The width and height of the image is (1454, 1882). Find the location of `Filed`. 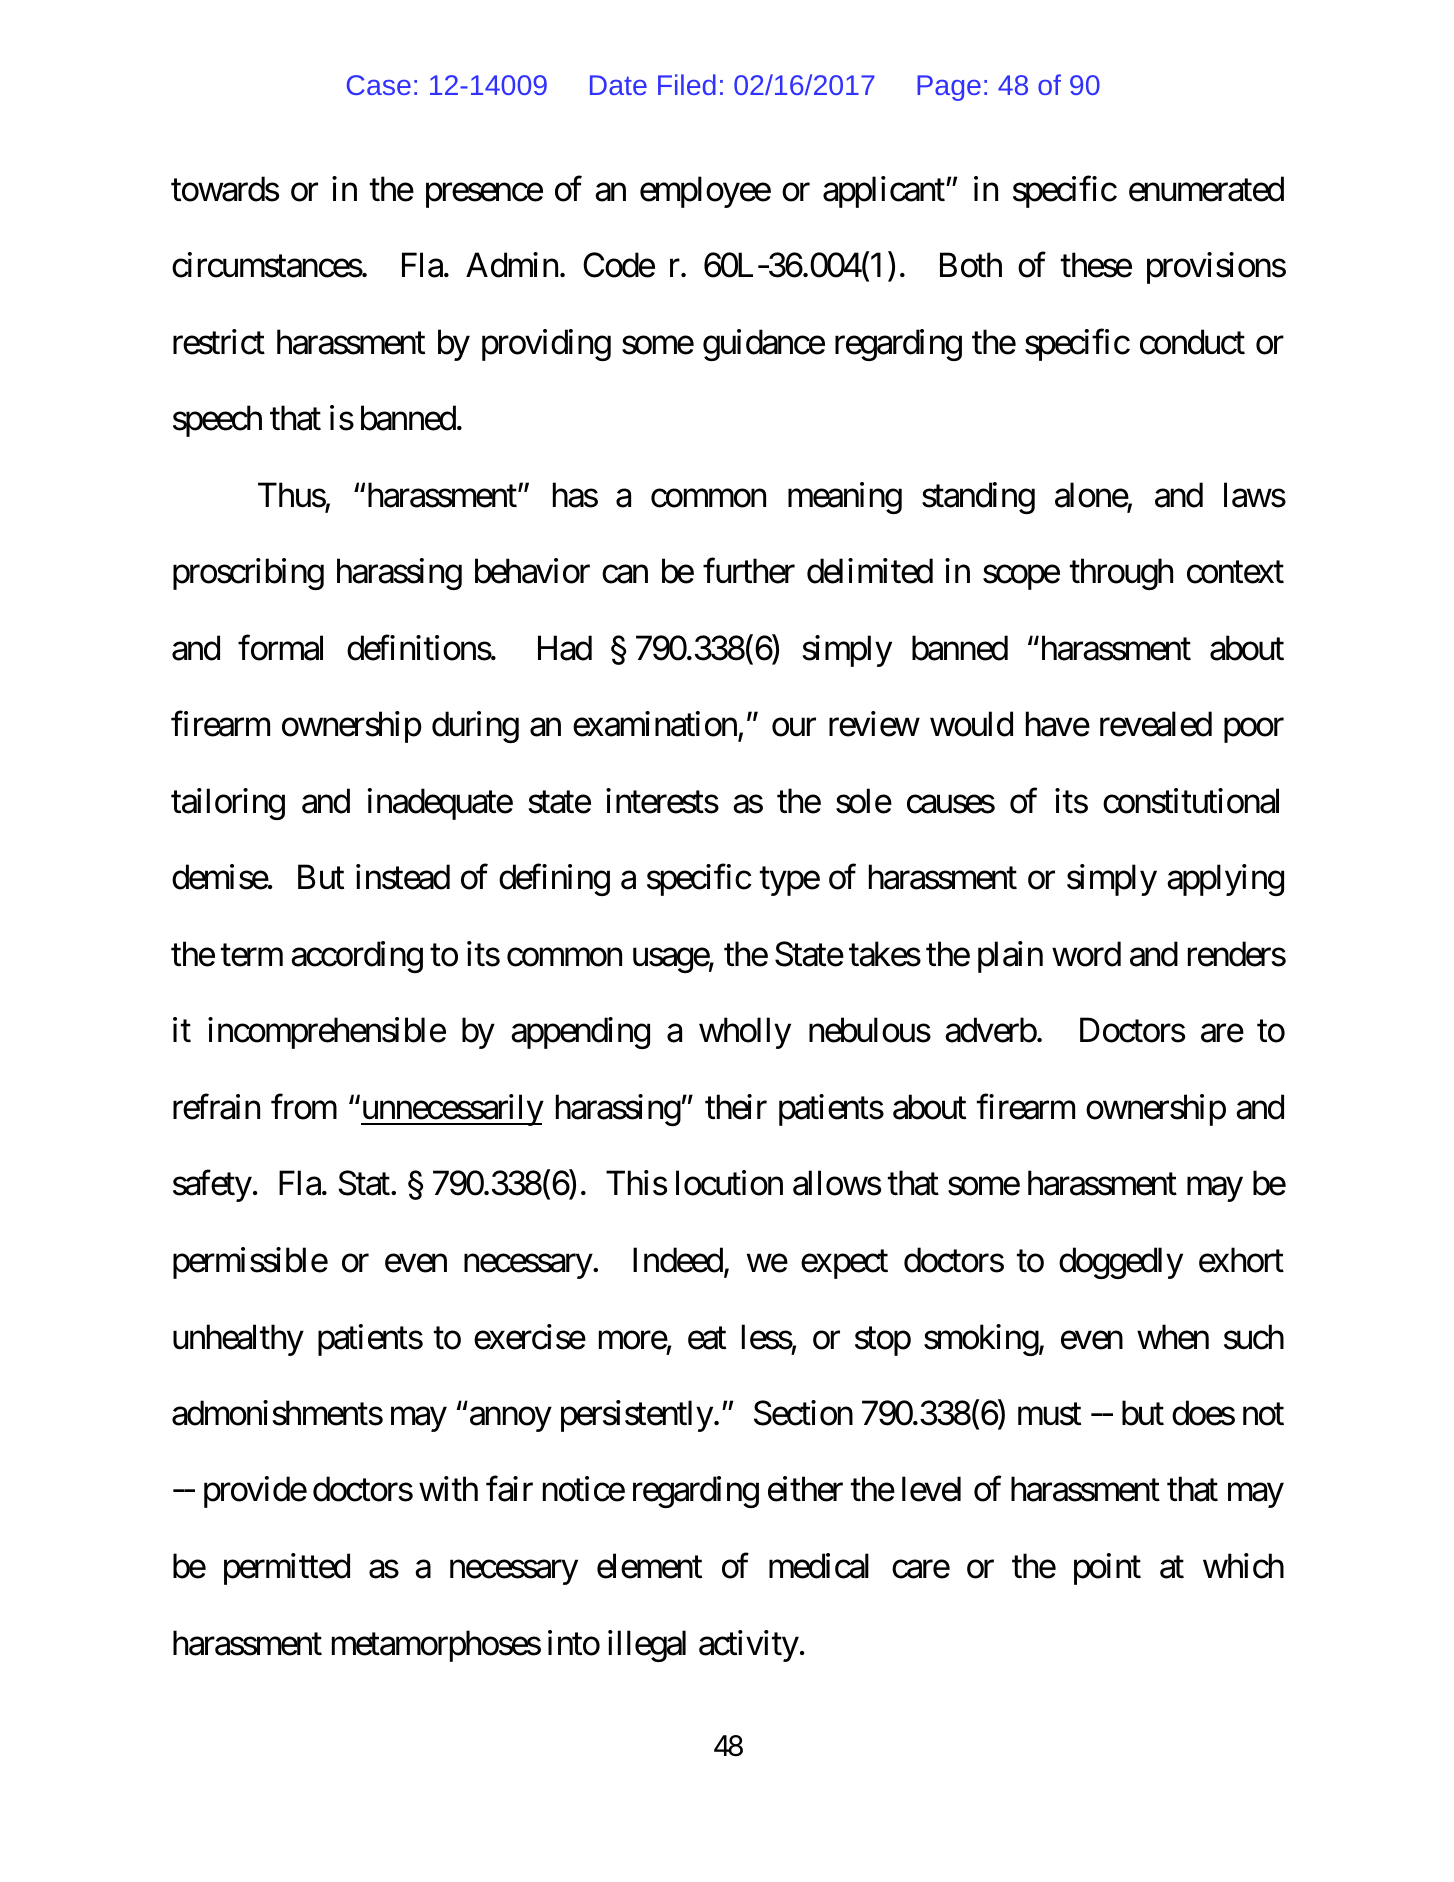

Filed is located at coordinates (687, 84).
